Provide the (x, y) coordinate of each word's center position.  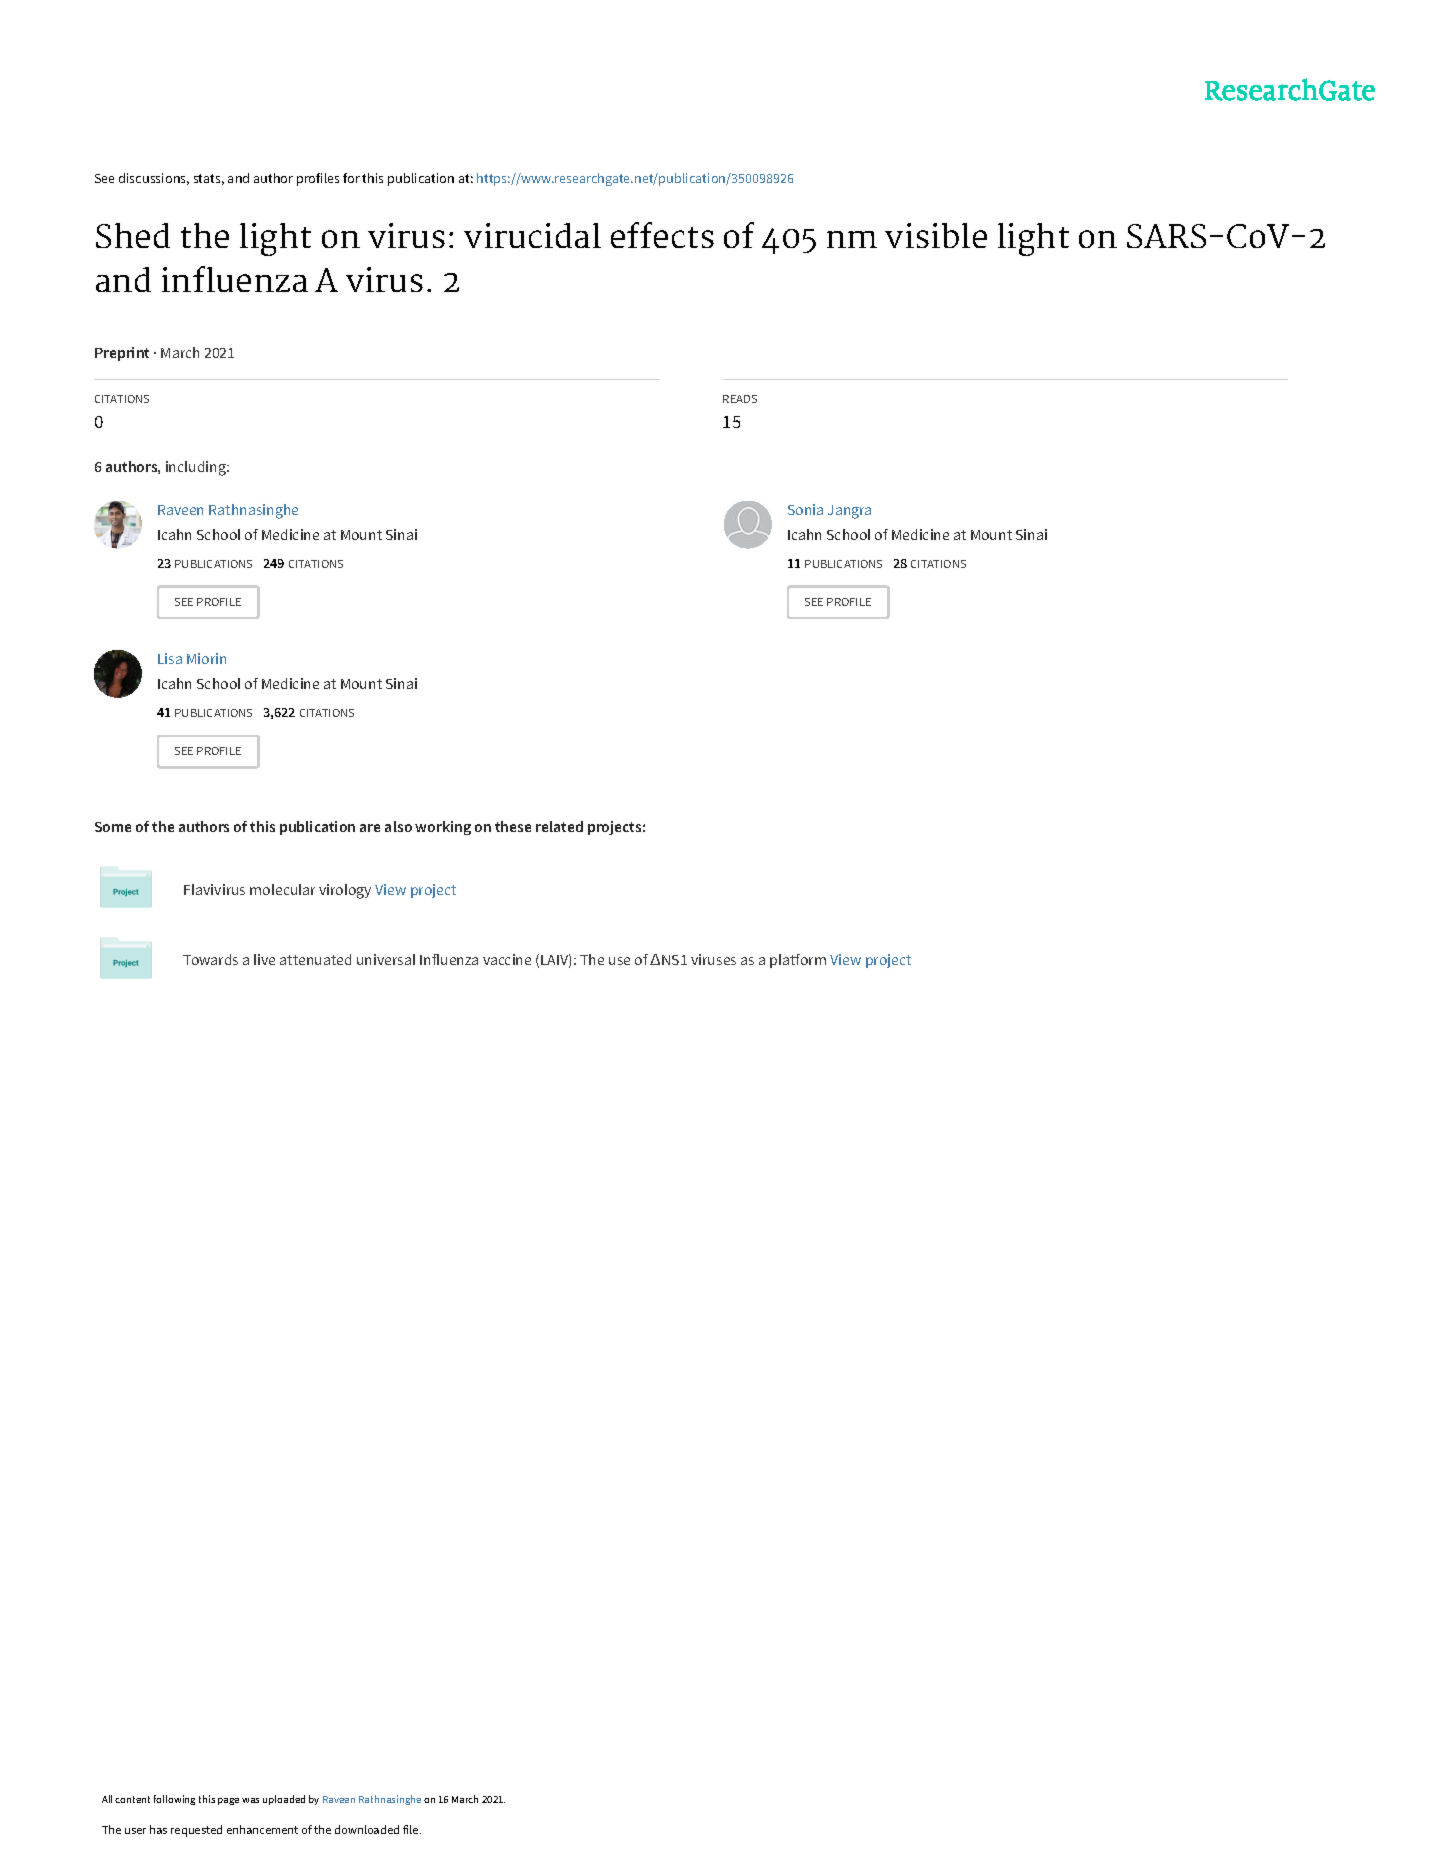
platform (798, 961)
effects (662, 235)
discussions (154, 179)
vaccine (507, 959)
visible (936, 235)
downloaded (367, 1829)
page (228, 1801)
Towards (210, 959)
